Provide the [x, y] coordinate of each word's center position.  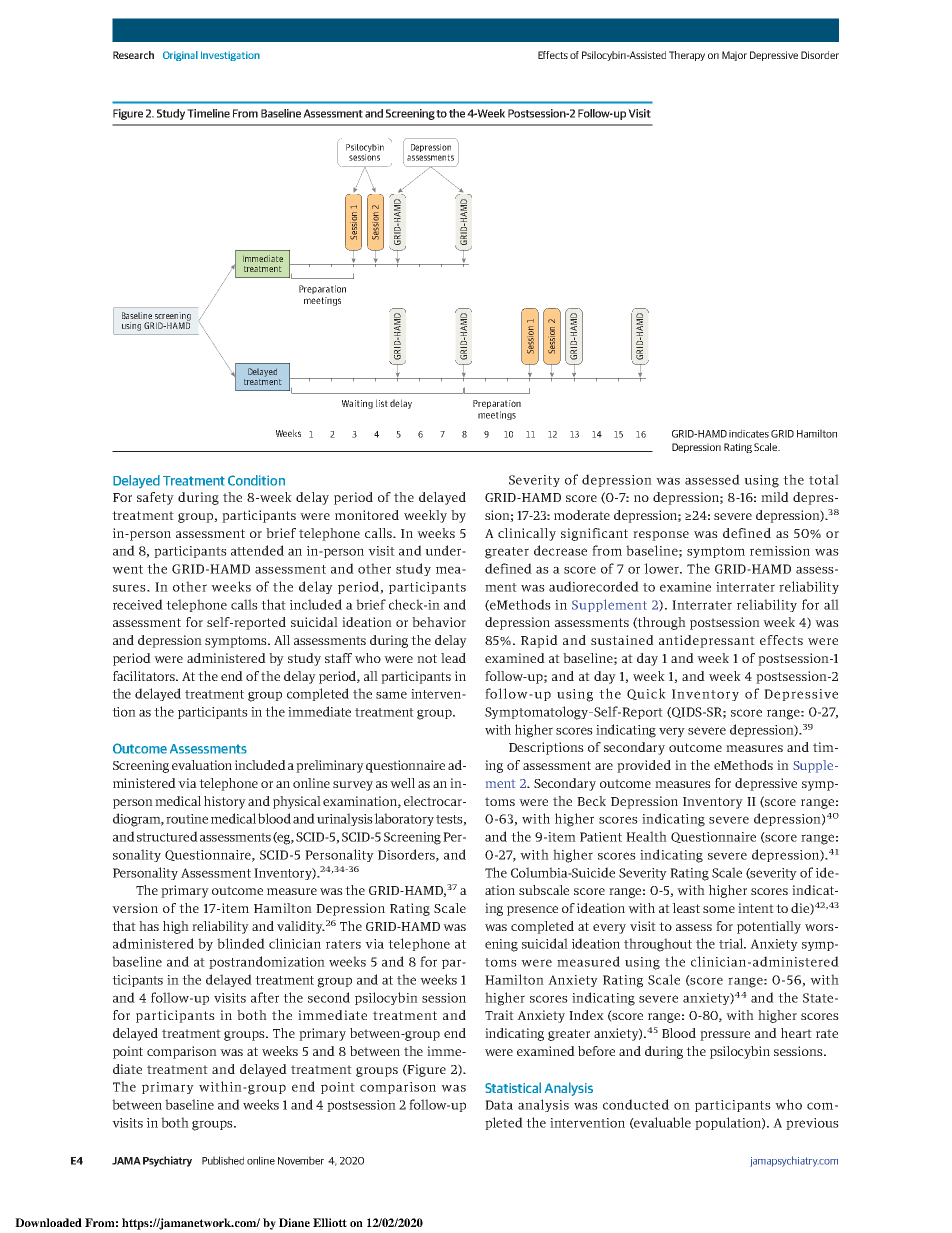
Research [133, 55]
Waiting [357, 404]
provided [644, 766]
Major [734, 56]
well [402, 783]
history [225, 802]
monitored [367, 515]
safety [155, 498]
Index [586, 1015]
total [824, 479]
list [382, 403]
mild [775, 497]
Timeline [208, 113]
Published [223, 1160]
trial [732, 943]
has [149, 926]
